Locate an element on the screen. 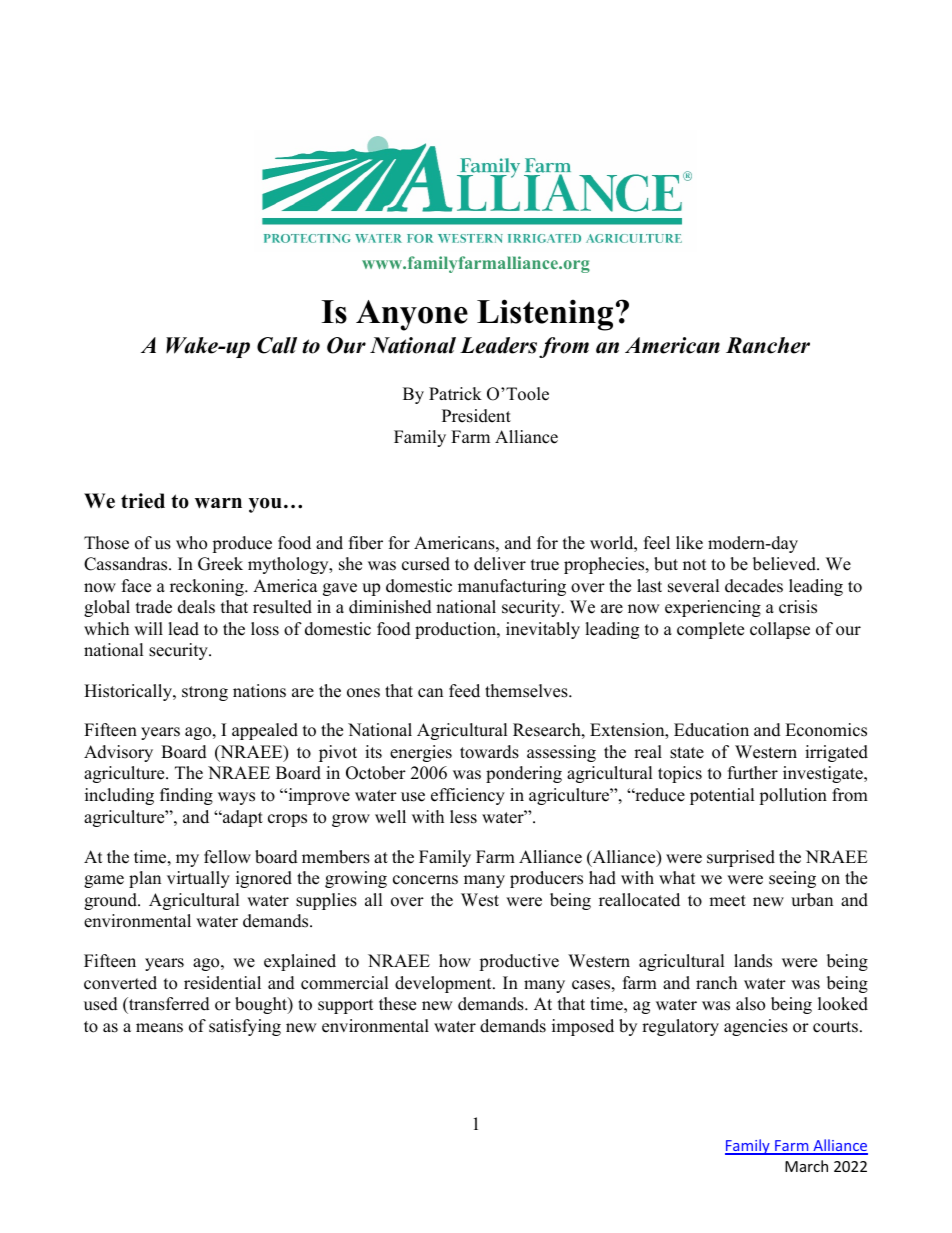 Image resolution: width=952 pixels, height=1233 pixels. Advisory is located at coordinates (118, 753).
